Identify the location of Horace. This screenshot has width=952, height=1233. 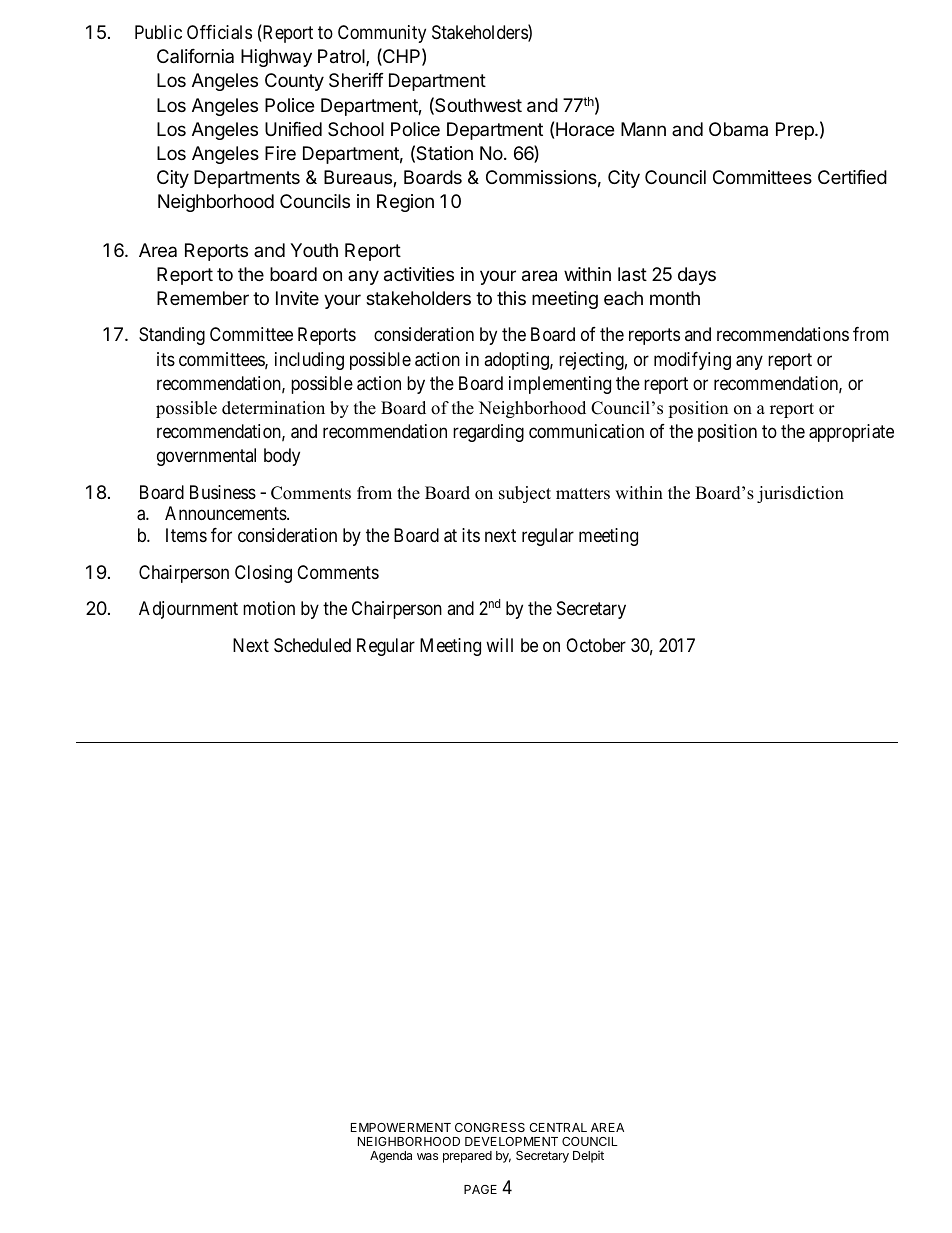
(585, 129).
